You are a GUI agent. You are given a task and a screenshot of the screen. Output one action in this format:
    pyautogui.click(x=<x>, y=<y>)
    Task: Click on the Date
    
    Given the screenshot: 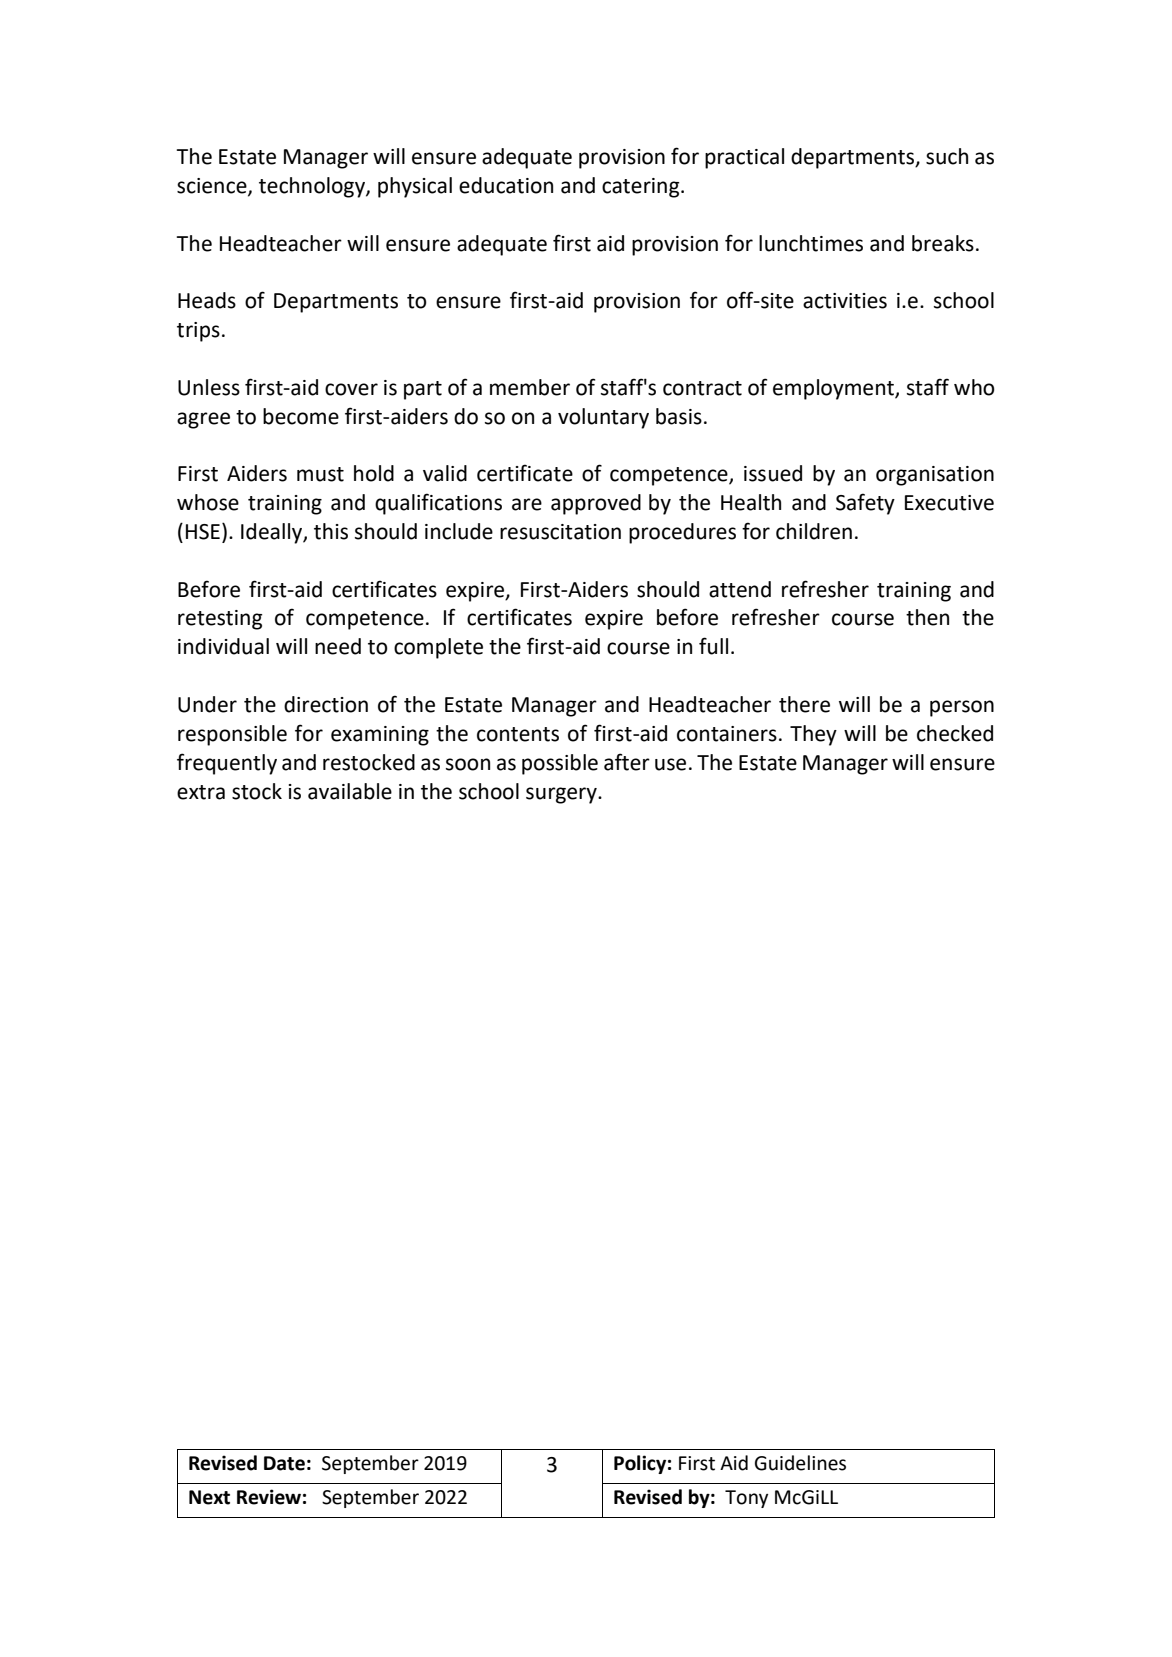 What is the action you would take?
    pyautogui.click(x=284, y=1463)
